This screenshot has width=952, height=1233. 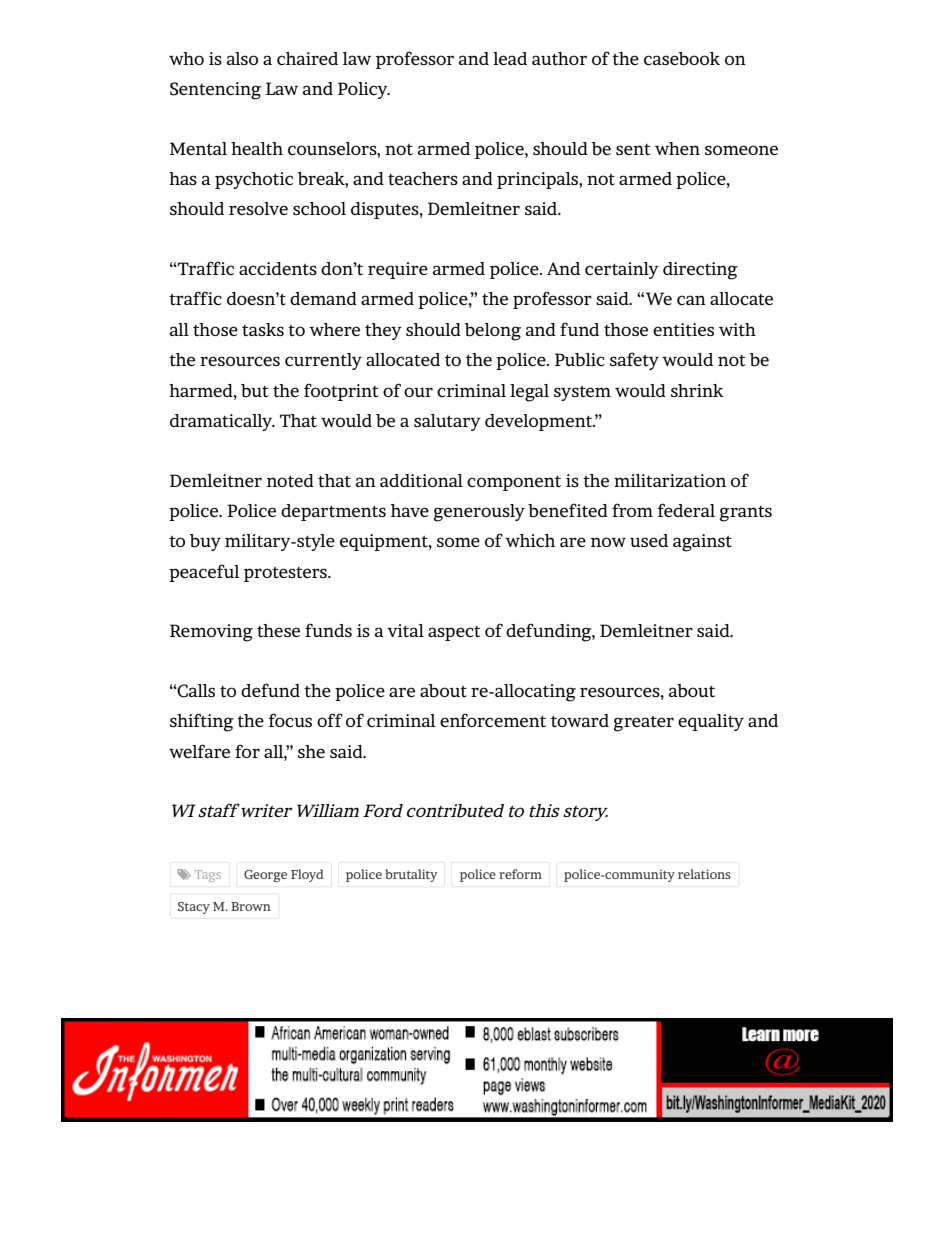 I want to click on also, so click(x=242, y=58).
